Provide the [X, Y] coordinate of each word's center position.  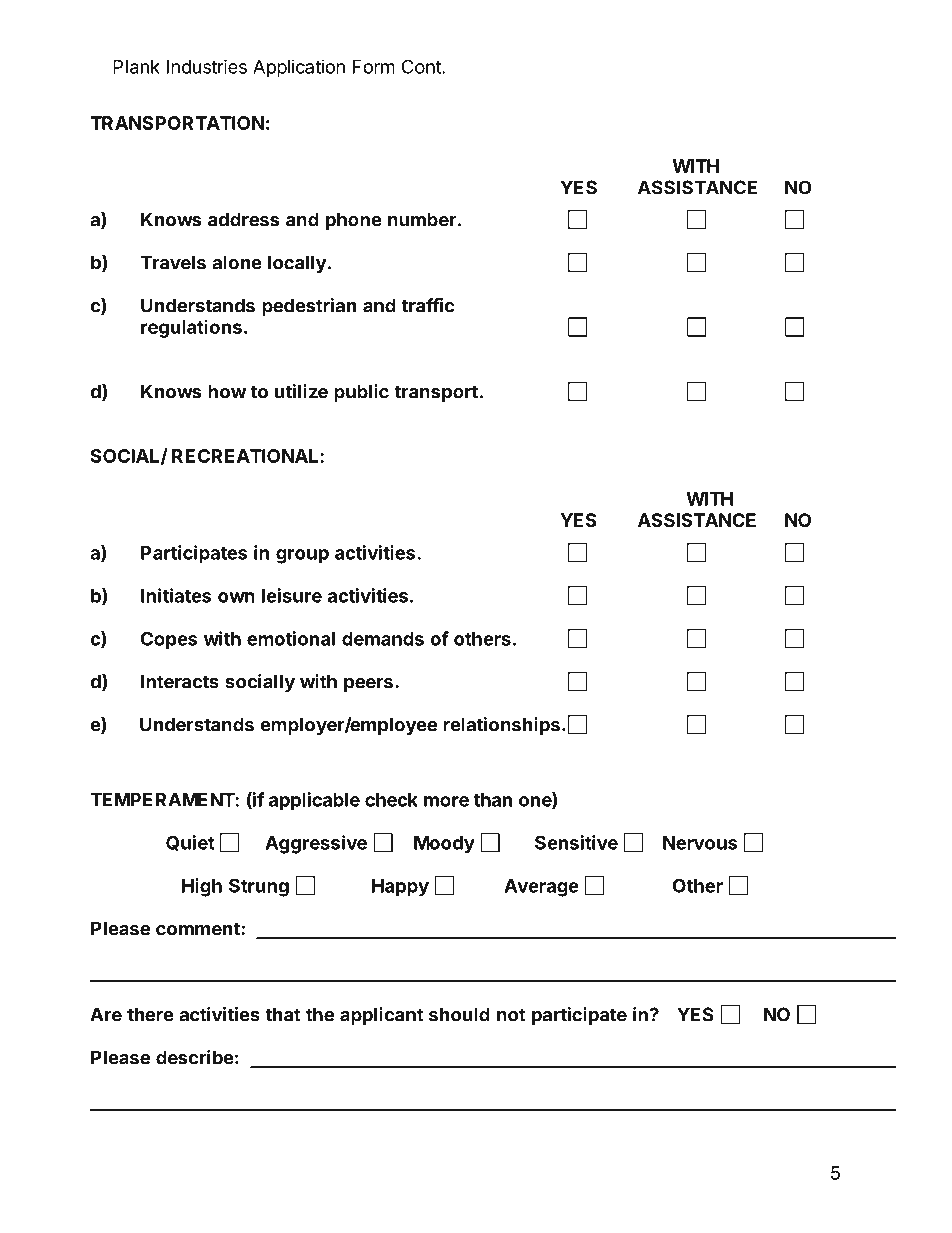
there [150, 1014]
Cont [422, 66]
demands [383, 639]
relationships [501, 726]
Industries [207, 66]
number [422, 219]
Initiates [176, 595]
